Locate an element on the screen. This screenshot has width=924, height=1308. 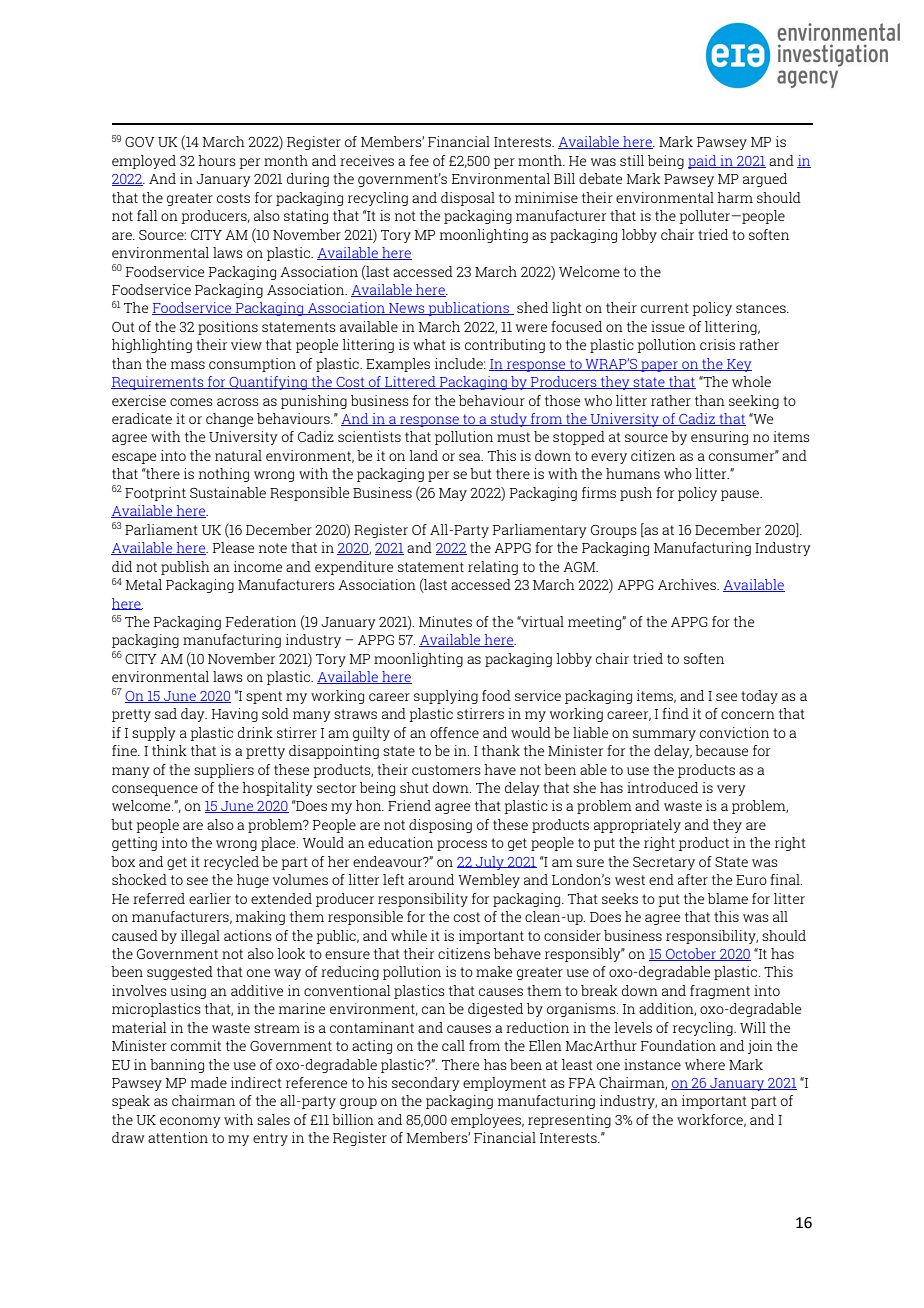
harm is located at coordinates (735, 197).
